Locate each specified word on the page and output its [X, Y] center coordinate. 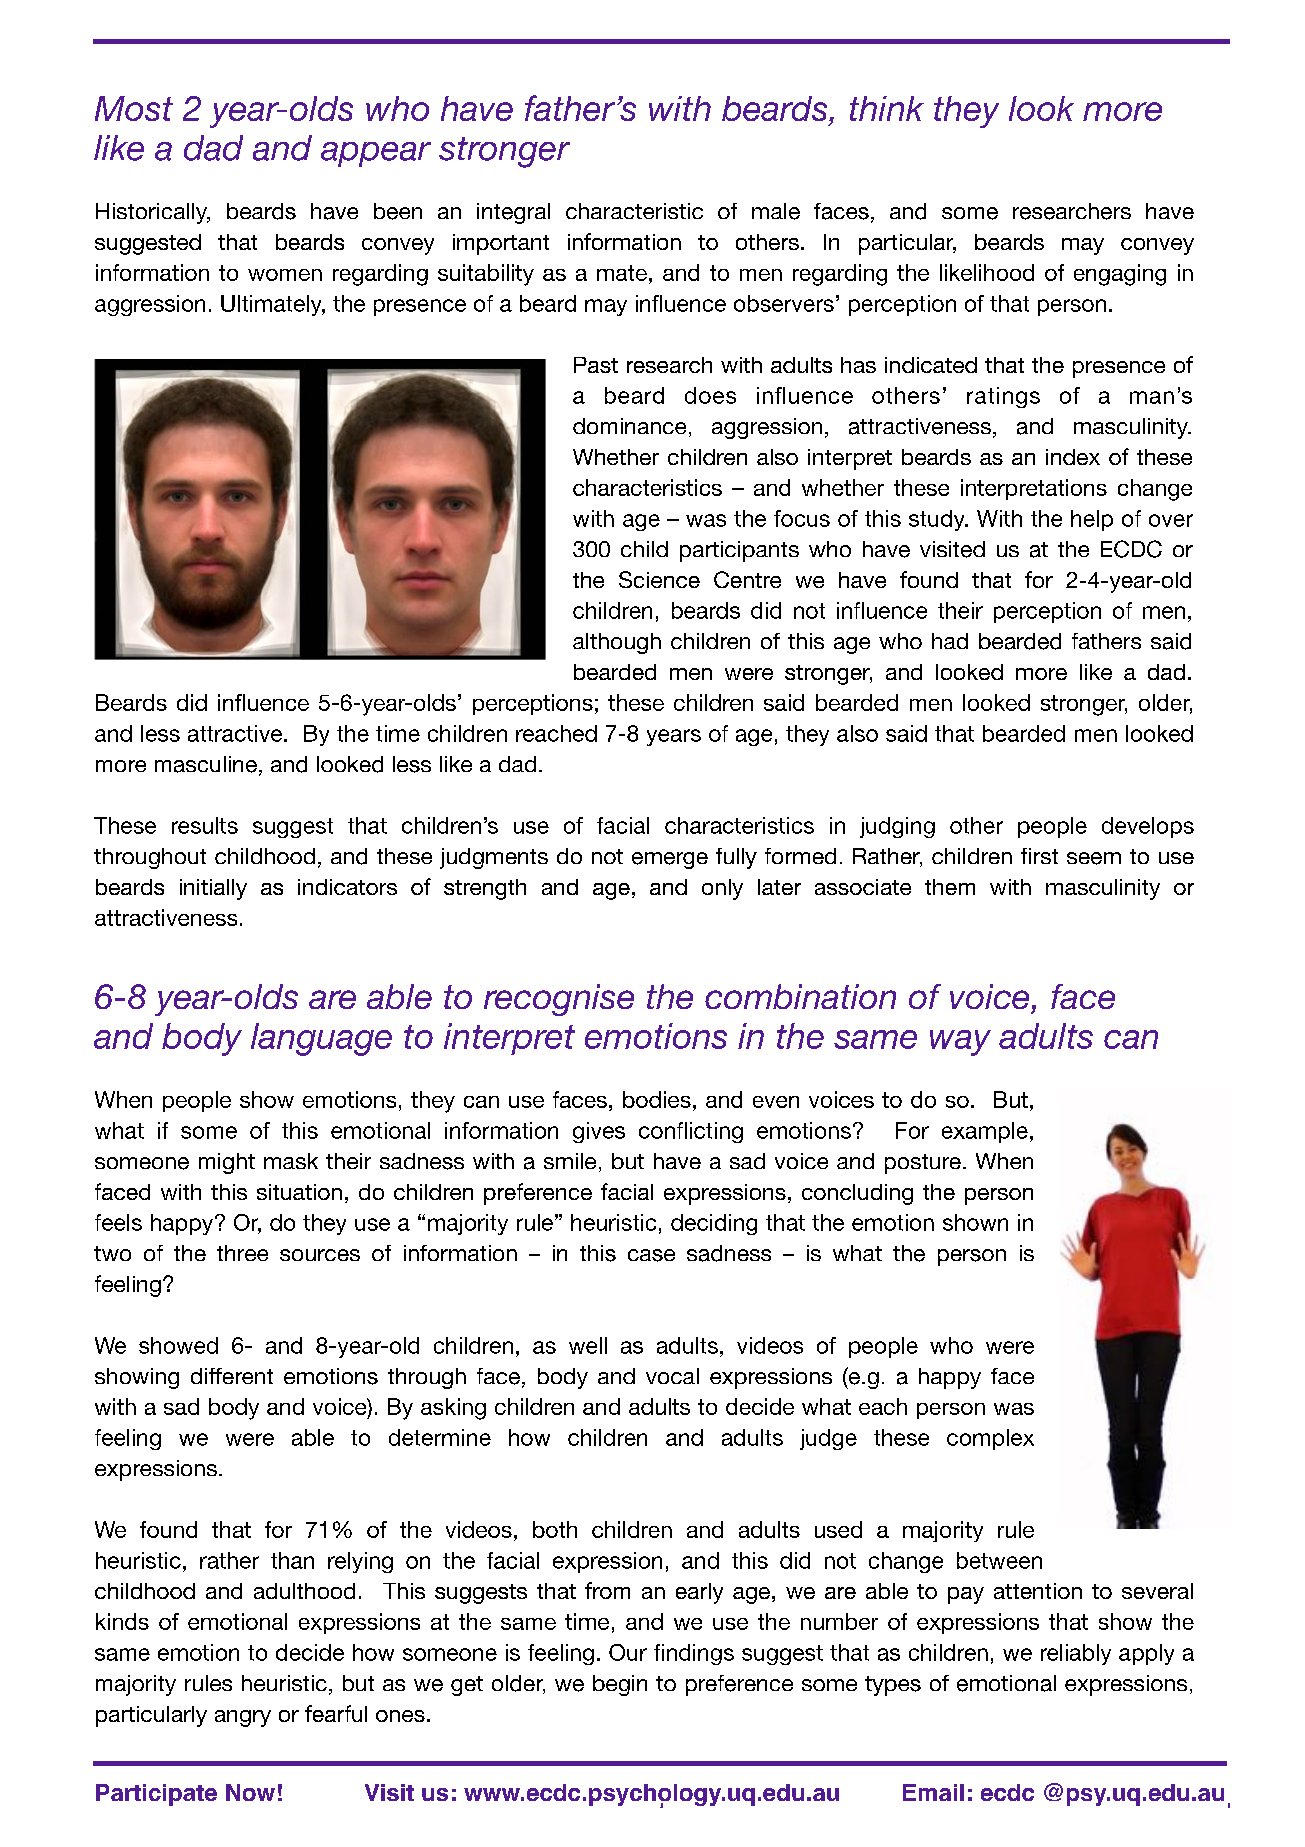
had [950, 641]
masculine [206, 764]
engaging [1120, 275]
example [985, 1132]
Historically [153, 213]
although [617, 643]
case [651, 1255]
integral [513, 213]
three [242, 1253]
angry [243, 1718]
